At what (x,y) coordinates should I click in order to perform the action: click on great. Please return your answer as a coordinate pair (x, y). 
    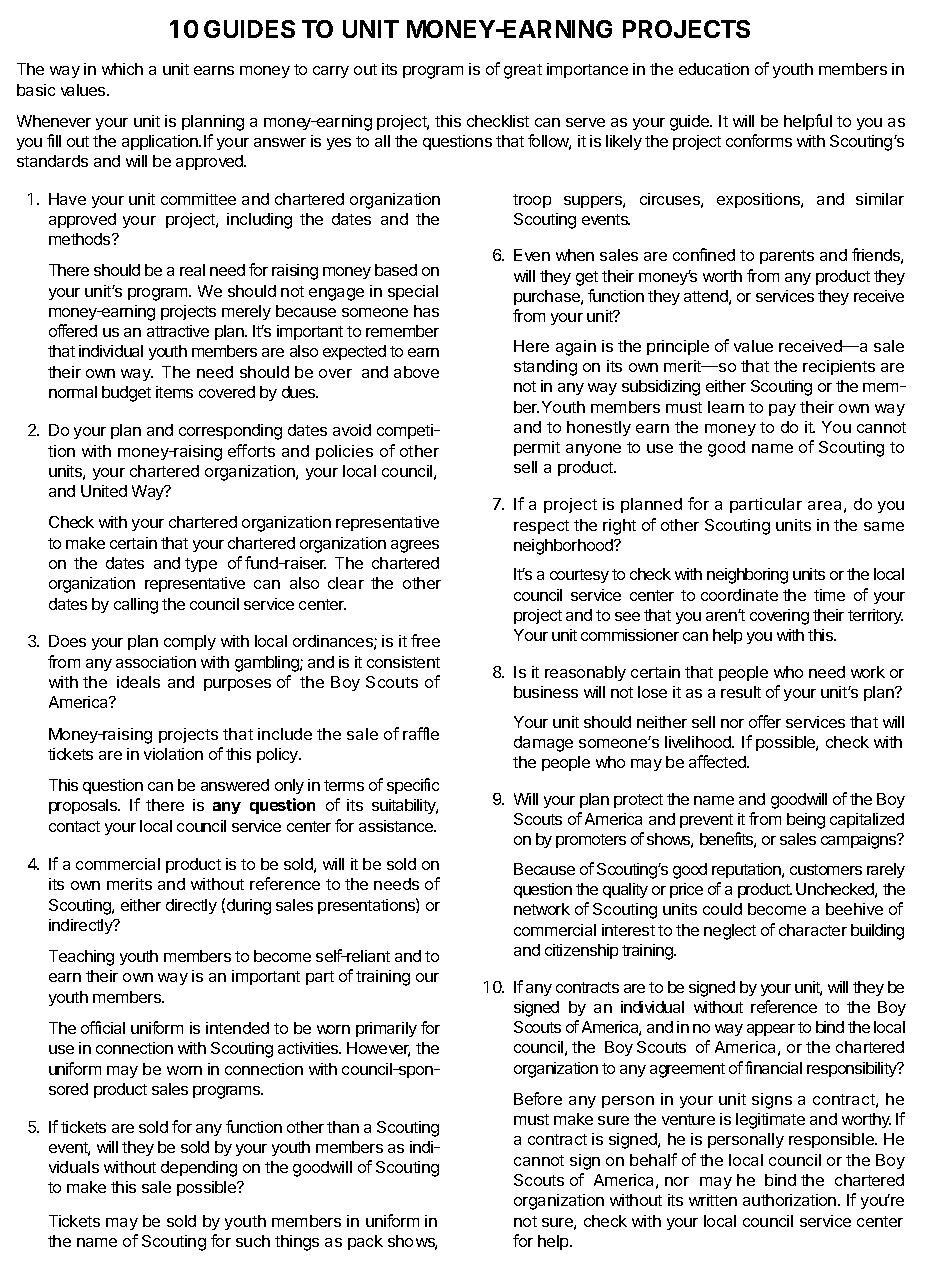
    Looking at the image, I should click on (523, 71).
